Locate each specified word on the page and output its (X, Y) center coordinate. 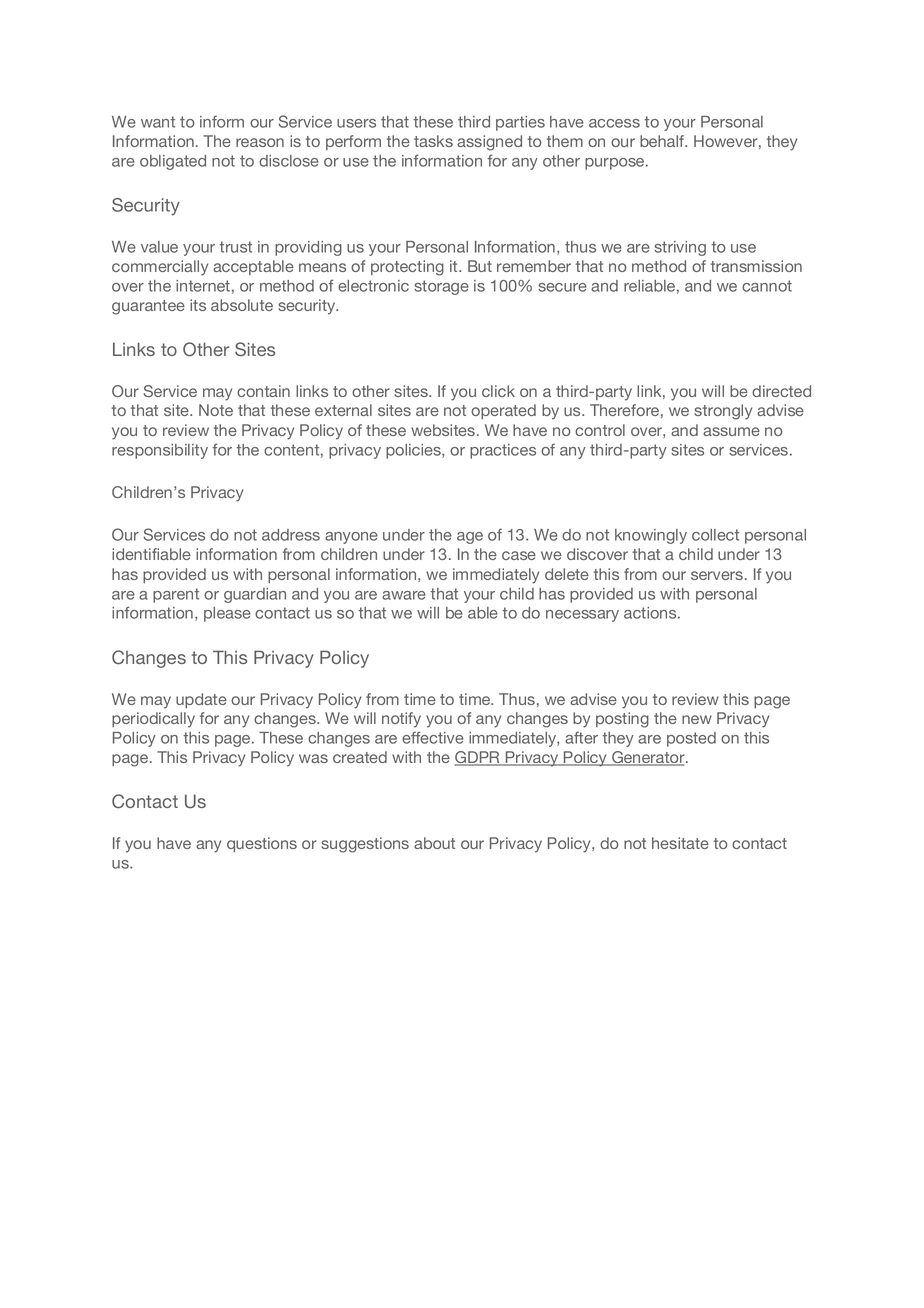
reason (260, 142)
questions (262, 844)
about (434, 843)
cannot (767, 286)
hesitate (680, 843)
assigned (489, 143)
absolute (242, 305)
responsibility (160, 451)
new (697, 719)
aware (404, 595)
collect (715, 535)
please (227, 614)
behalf (663, 141)
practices (503, 451)
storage (441, 287)
